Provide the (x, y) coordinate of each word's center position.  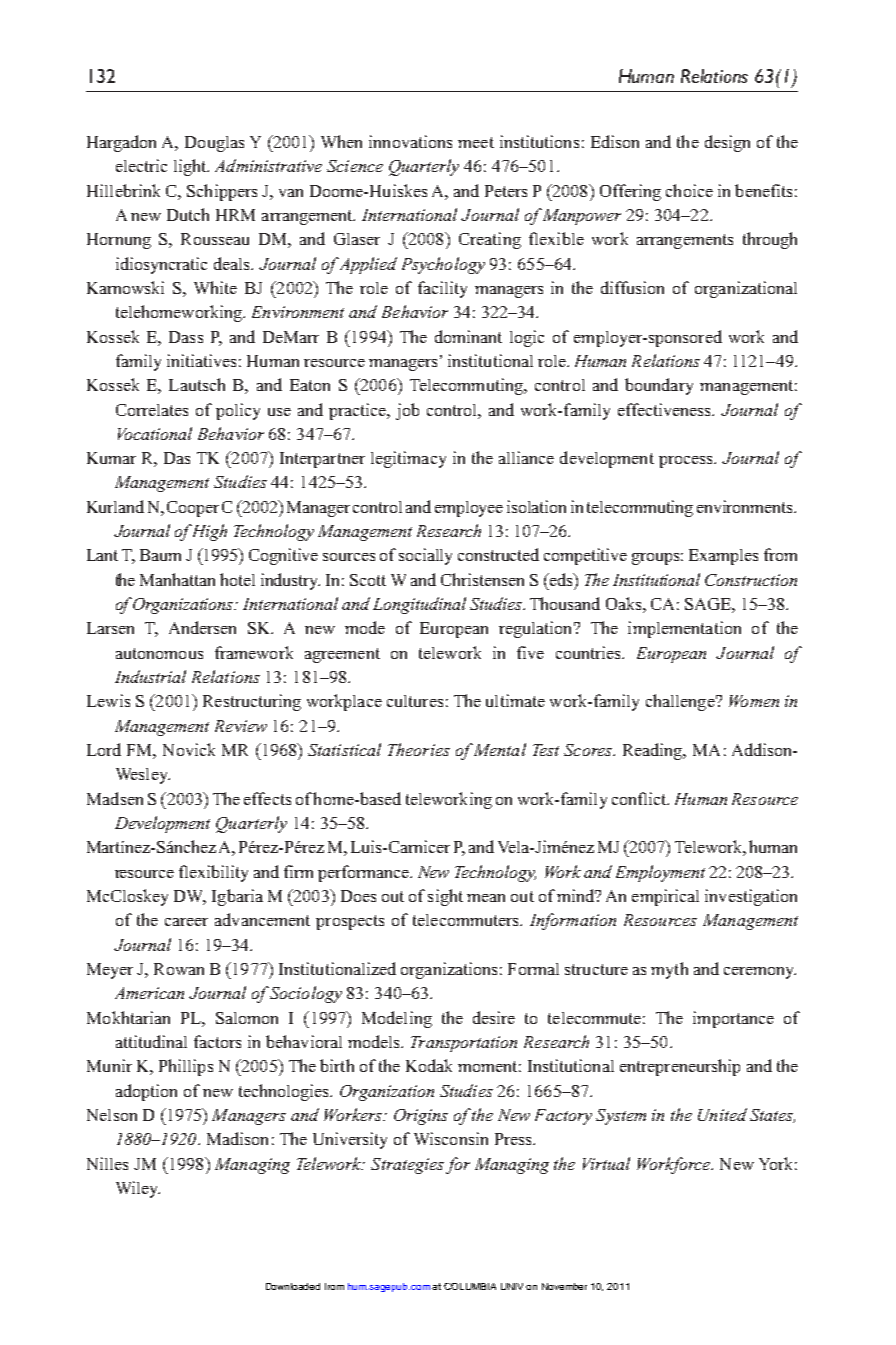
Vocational (155, 433)
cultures (415, 701)
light (191, 167)
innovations (410, 141)
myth (669, 970)
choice (689, 190)
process (687, 462)
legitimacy (408, 459)
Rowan (179, 969)
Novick (189, 749)
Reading (654, 751)
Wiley (138, 1189)
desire (494, 1017)
